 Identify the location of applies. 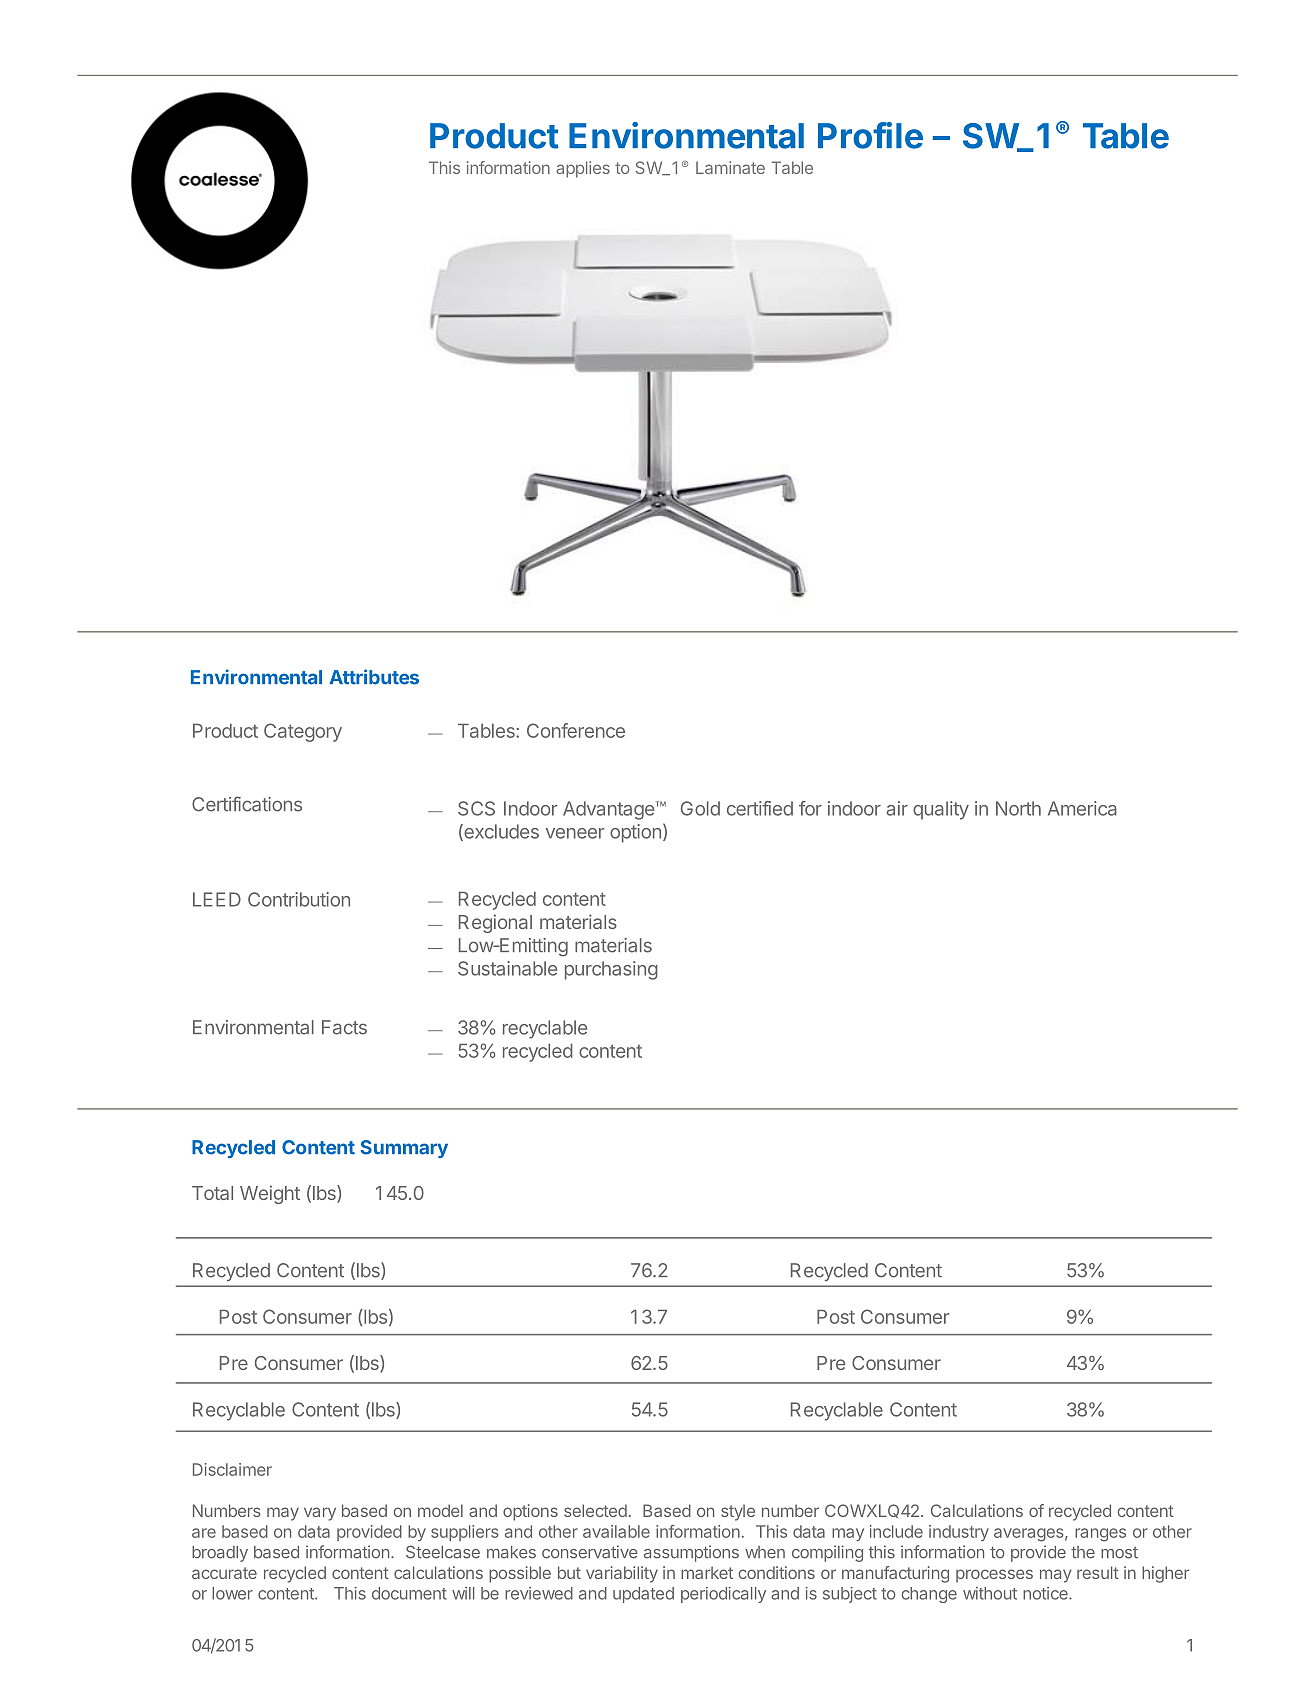
(583, 169).
